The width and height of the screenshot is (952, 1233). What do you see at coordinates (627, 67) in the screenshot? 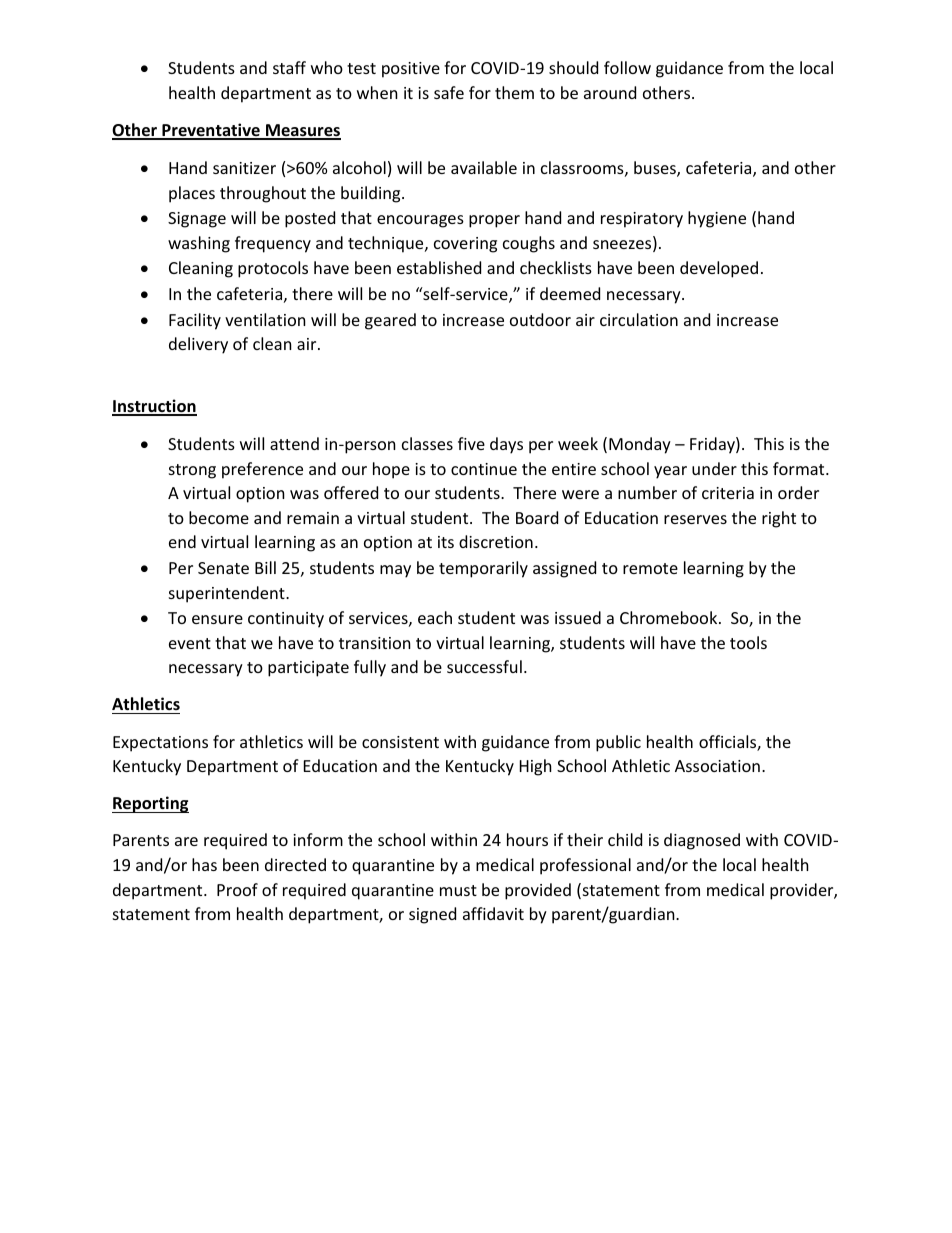
I see `follow` at bounding box center [627, 67].
